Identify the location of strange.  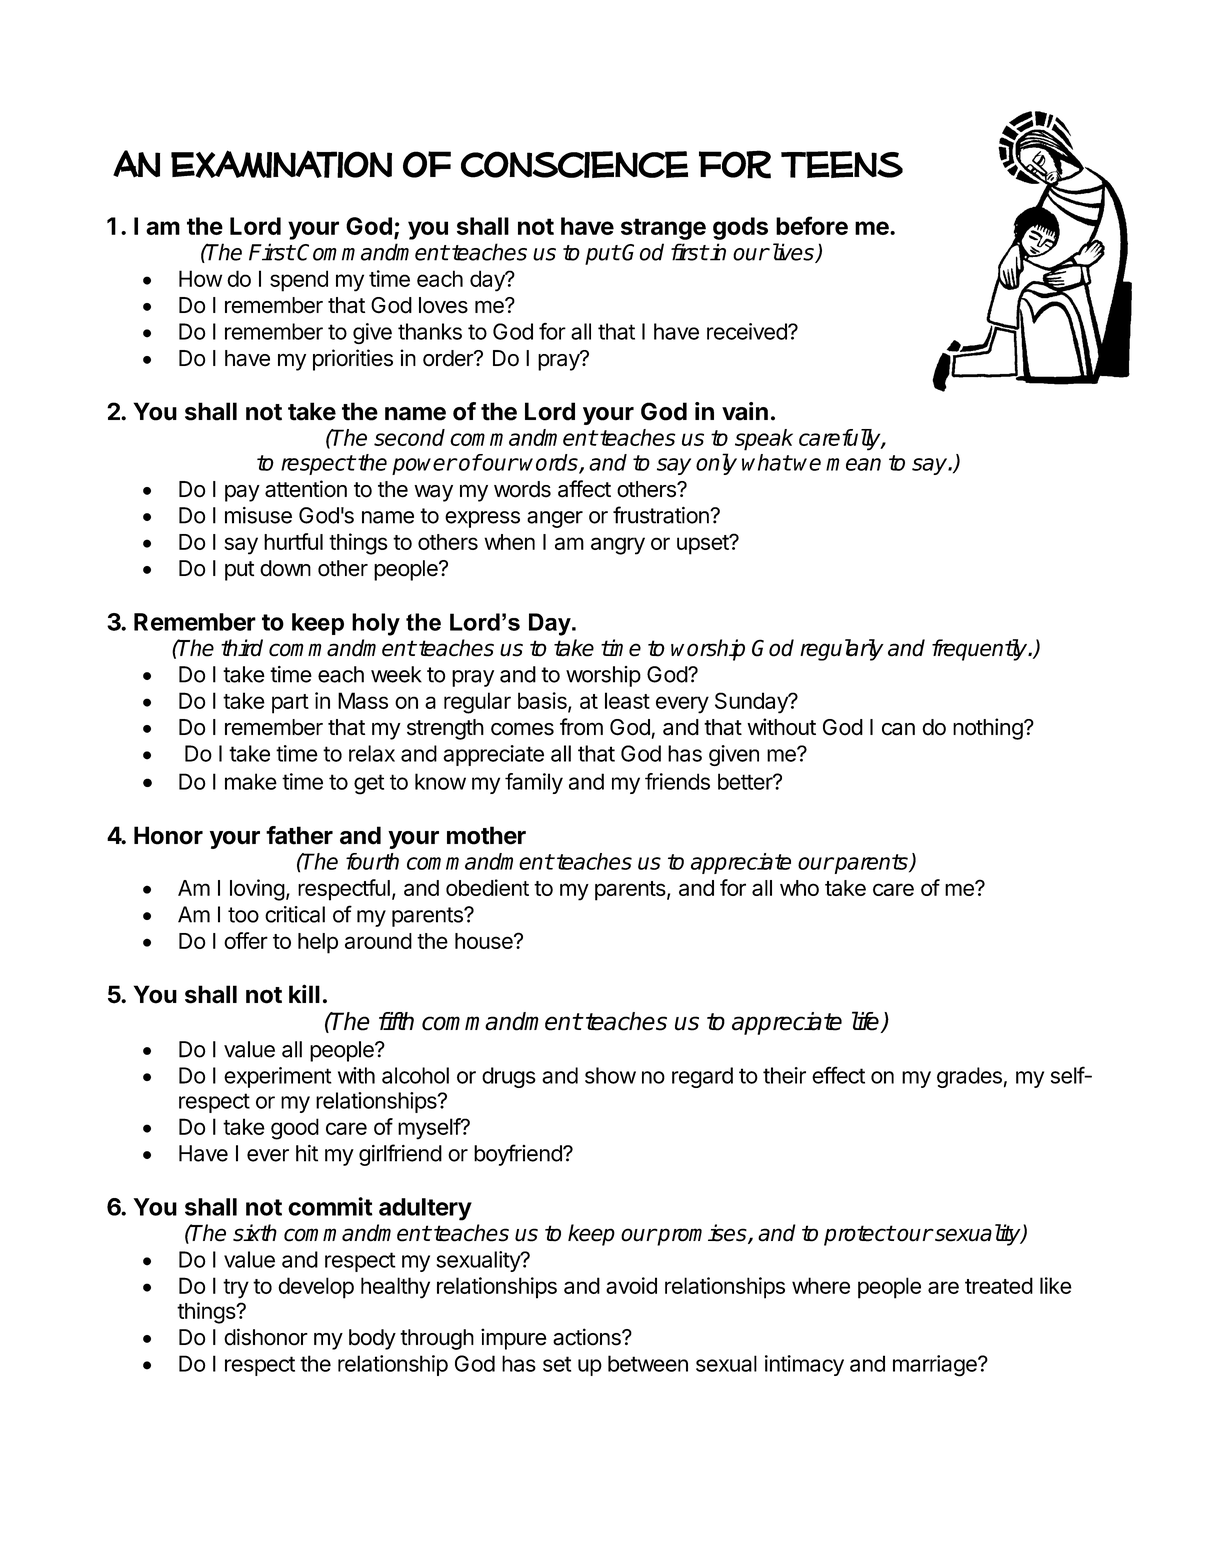
(663, 229).
